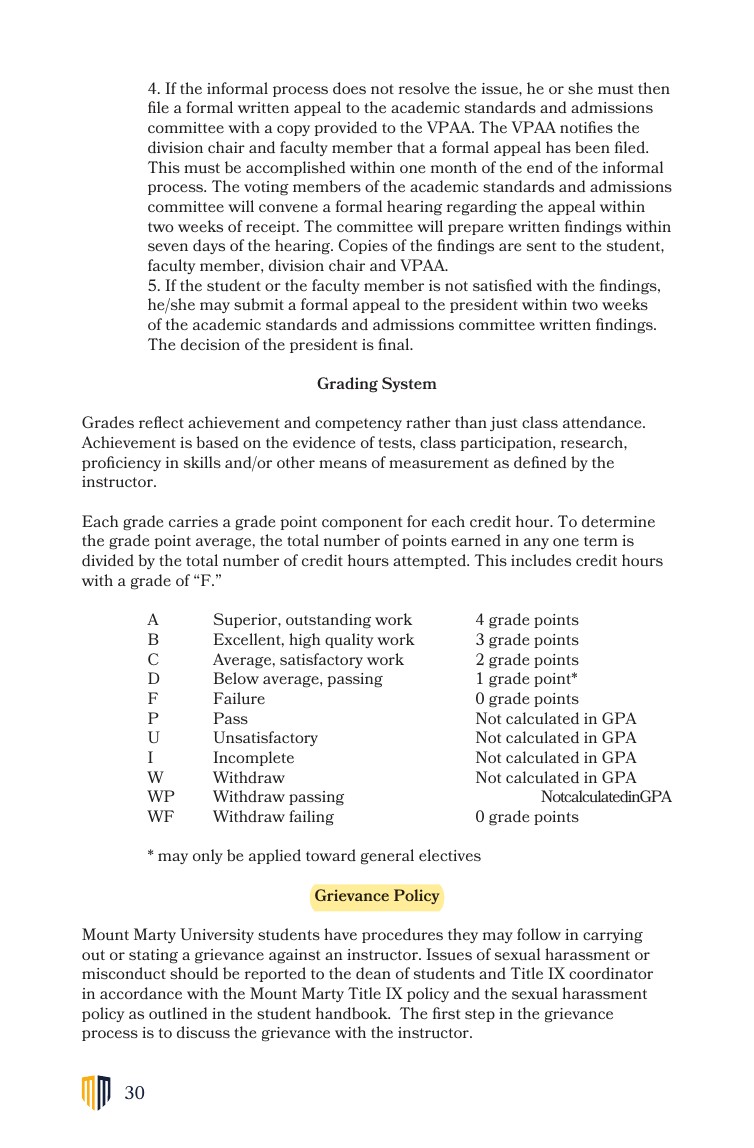 This screenshot has width=754, height=1148. Describe the element at coordinates (349, 640) in the screenshot. I see `quality` at that location.
